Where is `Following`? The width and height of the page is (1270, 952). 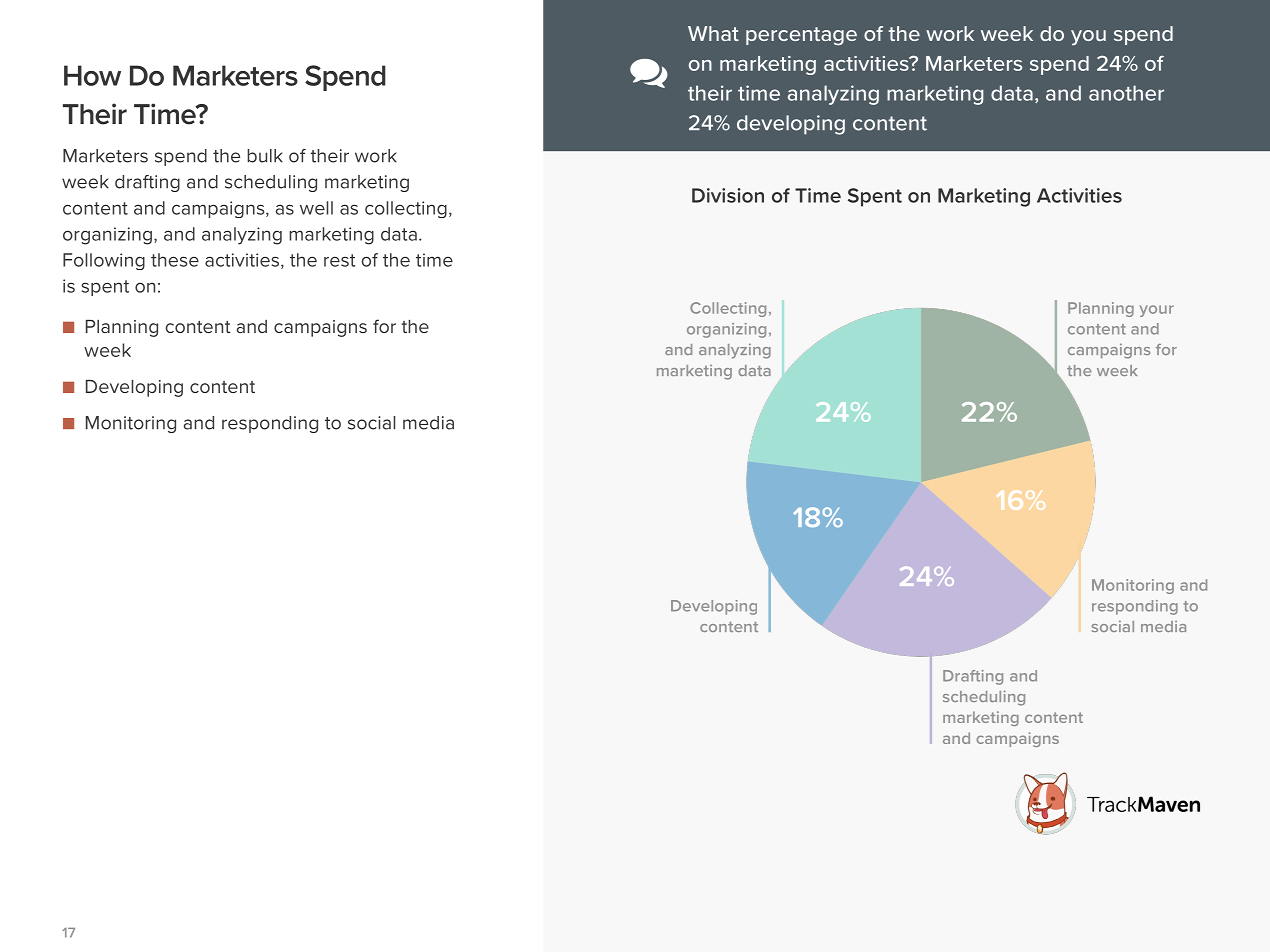
Following is located at coordinates (104, 261).
